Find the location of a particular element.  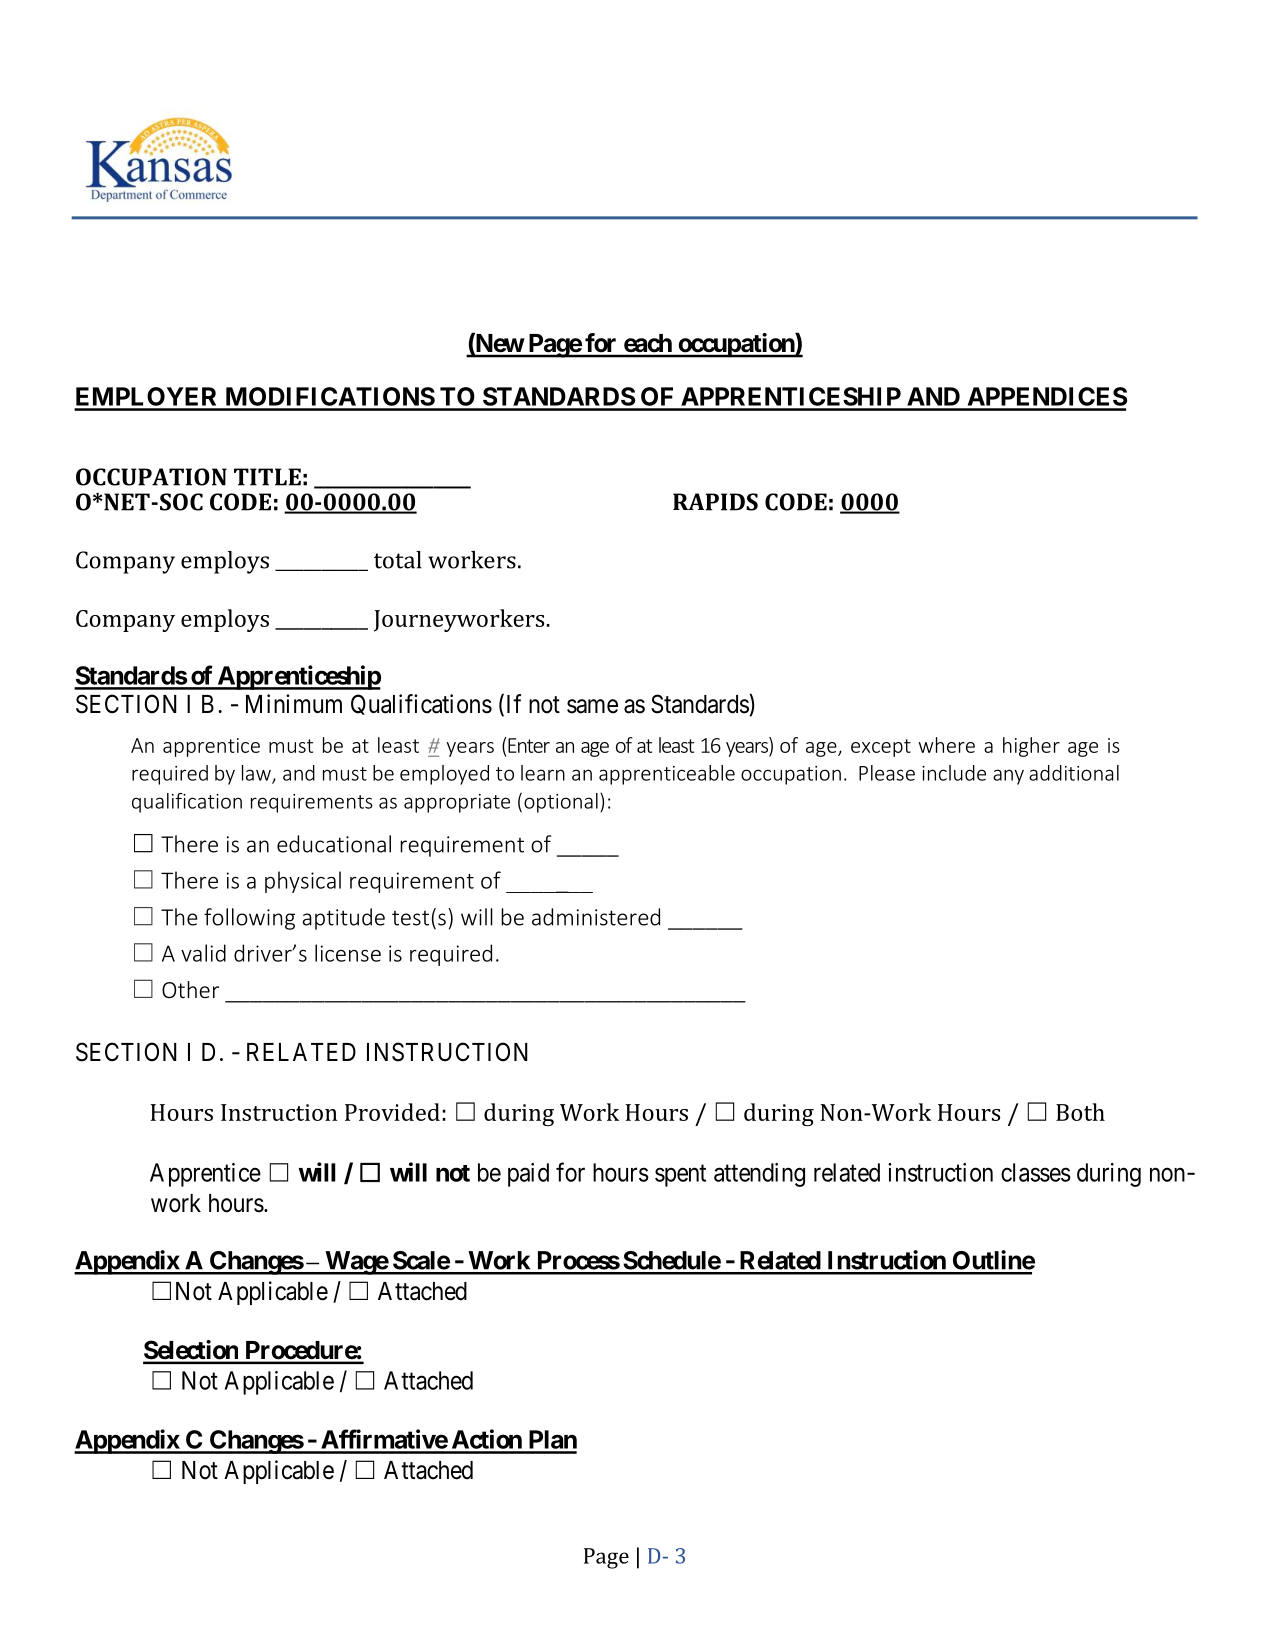

same is located at coordinates (592, 706).
